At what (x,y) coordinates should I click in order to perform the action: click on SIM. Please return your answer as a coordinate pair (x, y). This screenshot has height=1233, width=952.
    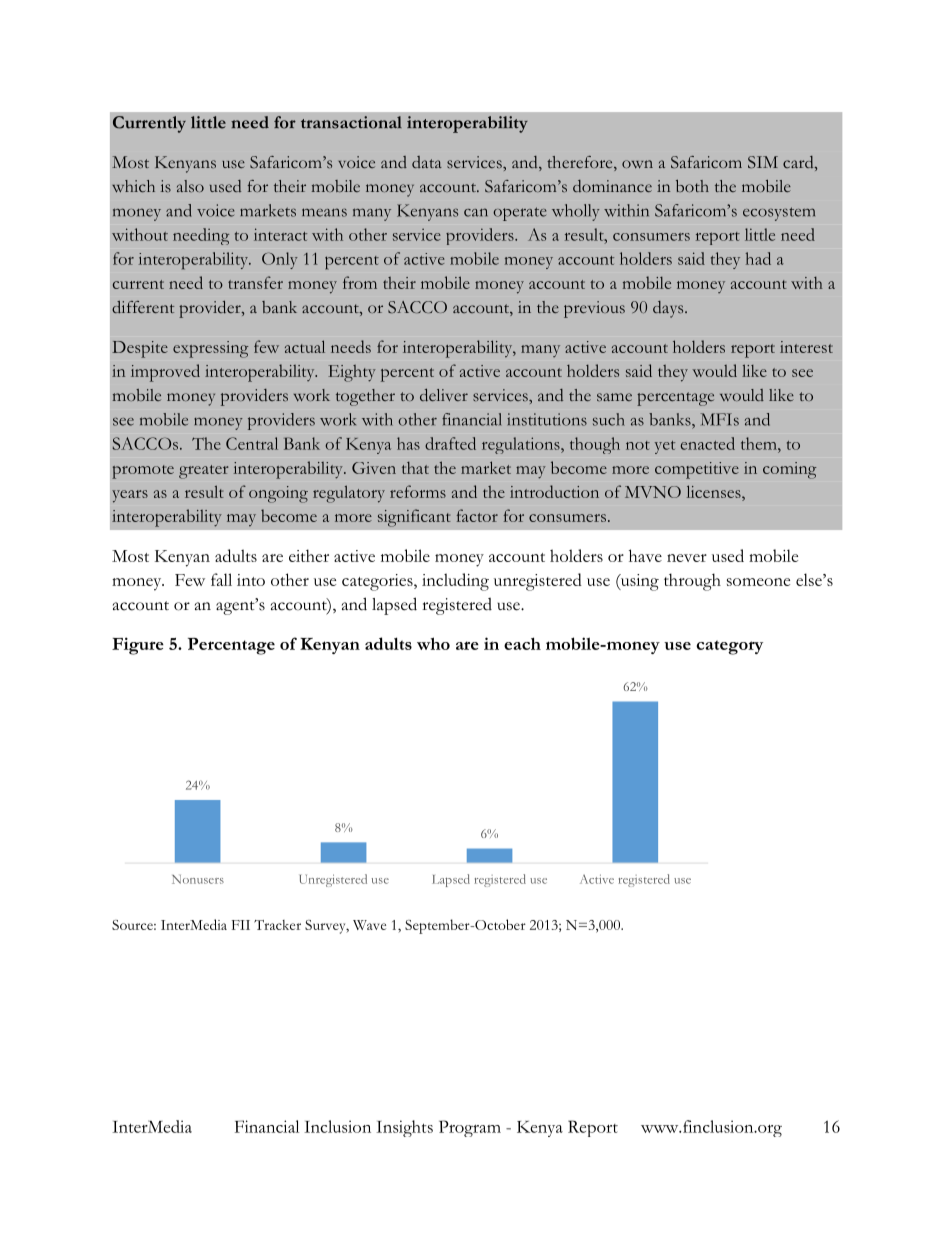
    Looking at the image, I should click on (763, 162).
